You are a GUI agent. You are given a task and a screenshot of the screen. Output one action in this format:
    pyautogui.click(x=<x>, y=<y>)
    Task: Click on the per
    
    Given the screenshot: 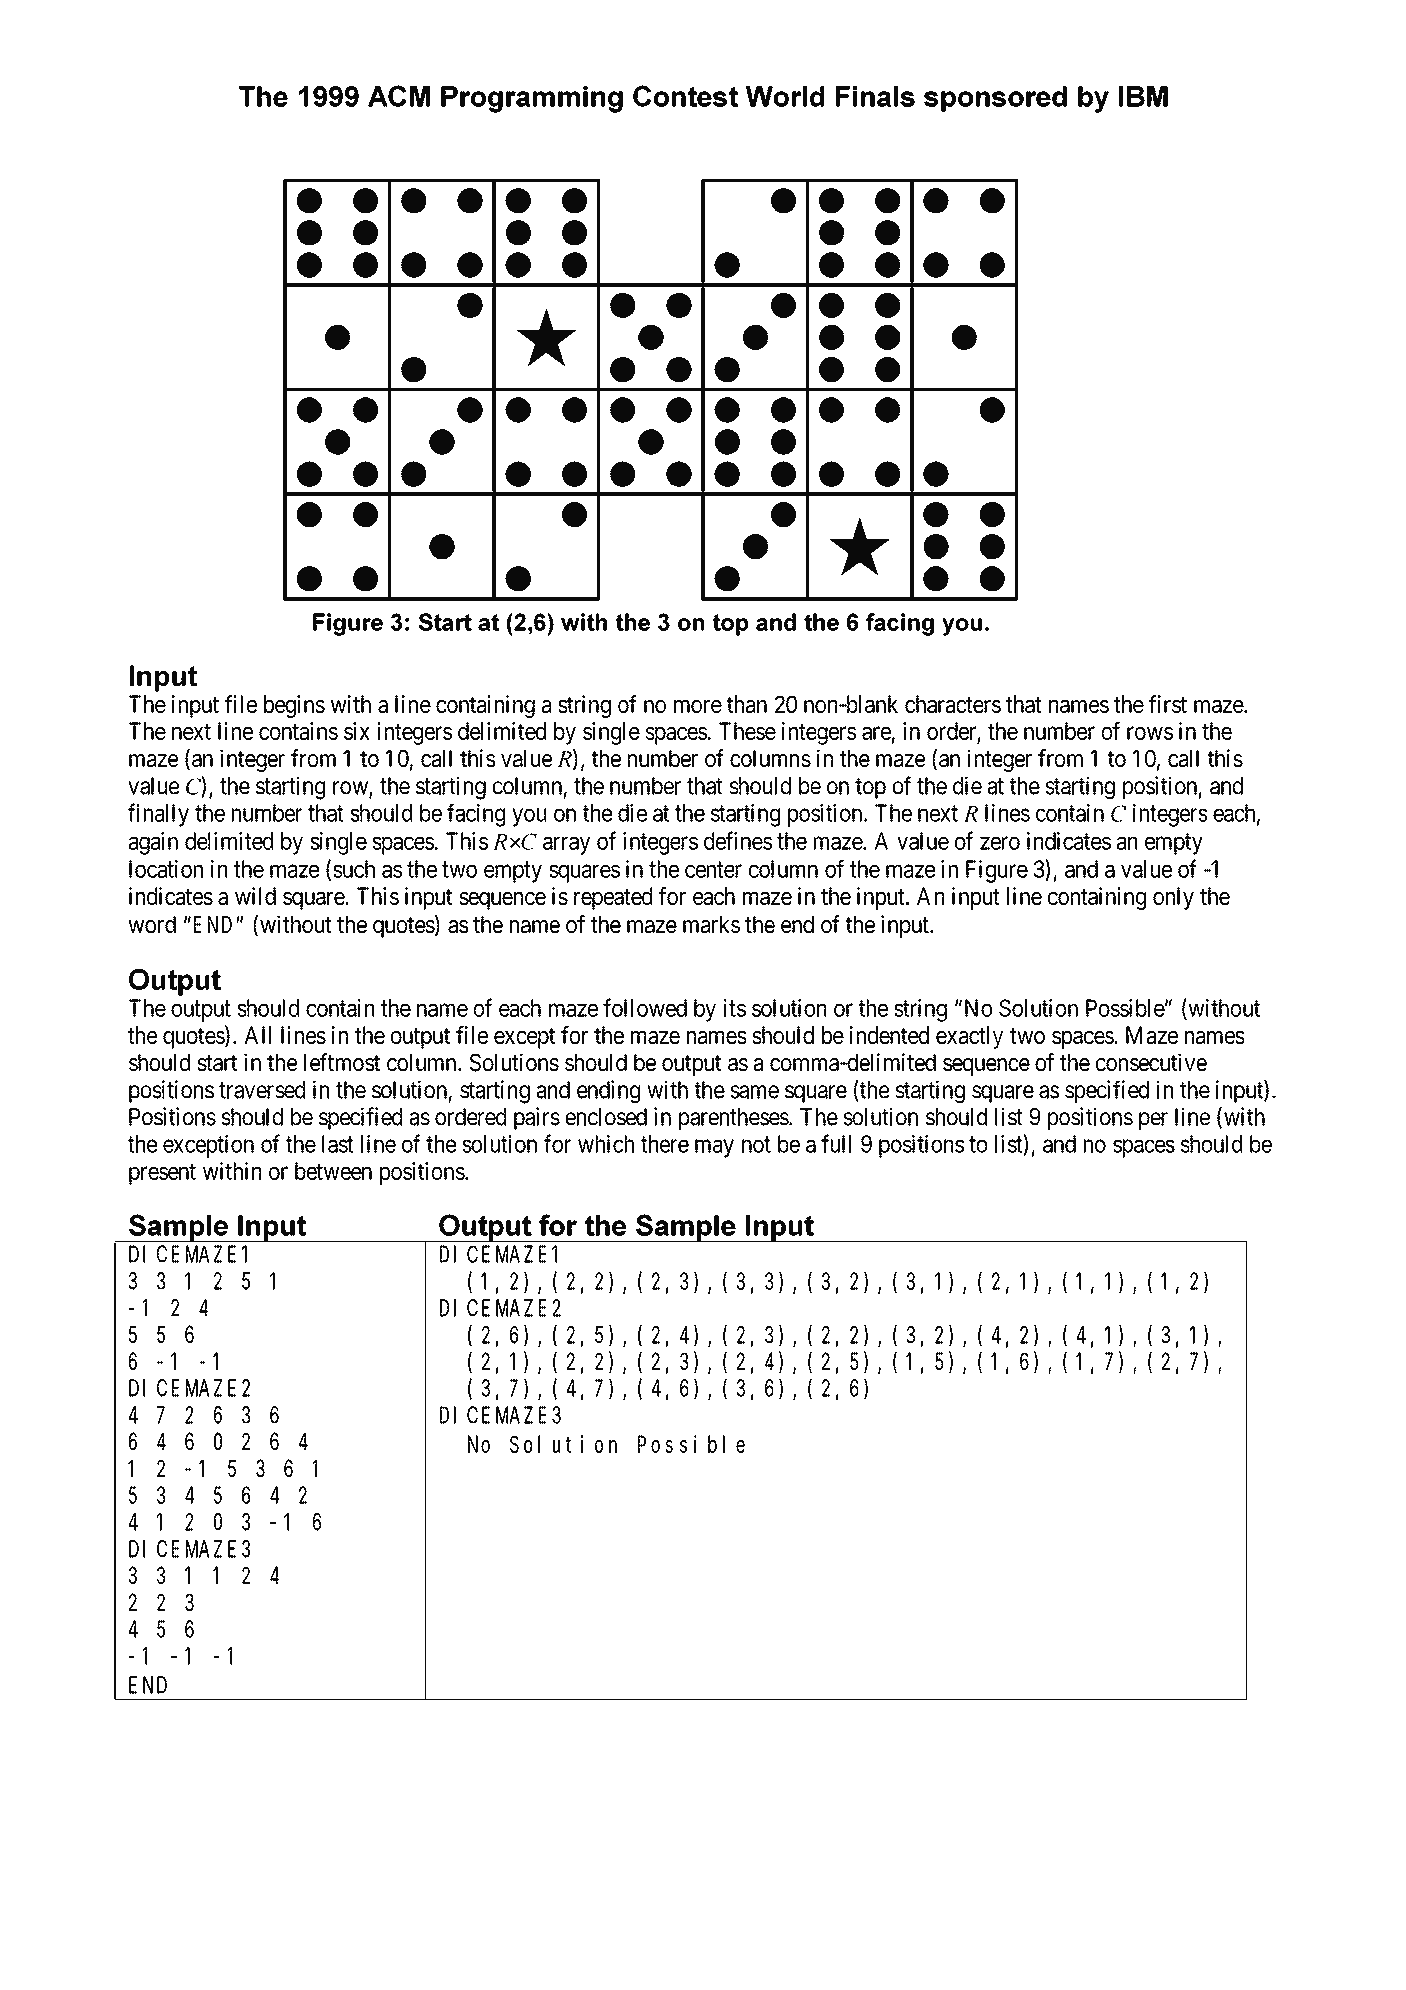 What is the action you would take?
    pyautogui.click(x=1153, y=1121)
